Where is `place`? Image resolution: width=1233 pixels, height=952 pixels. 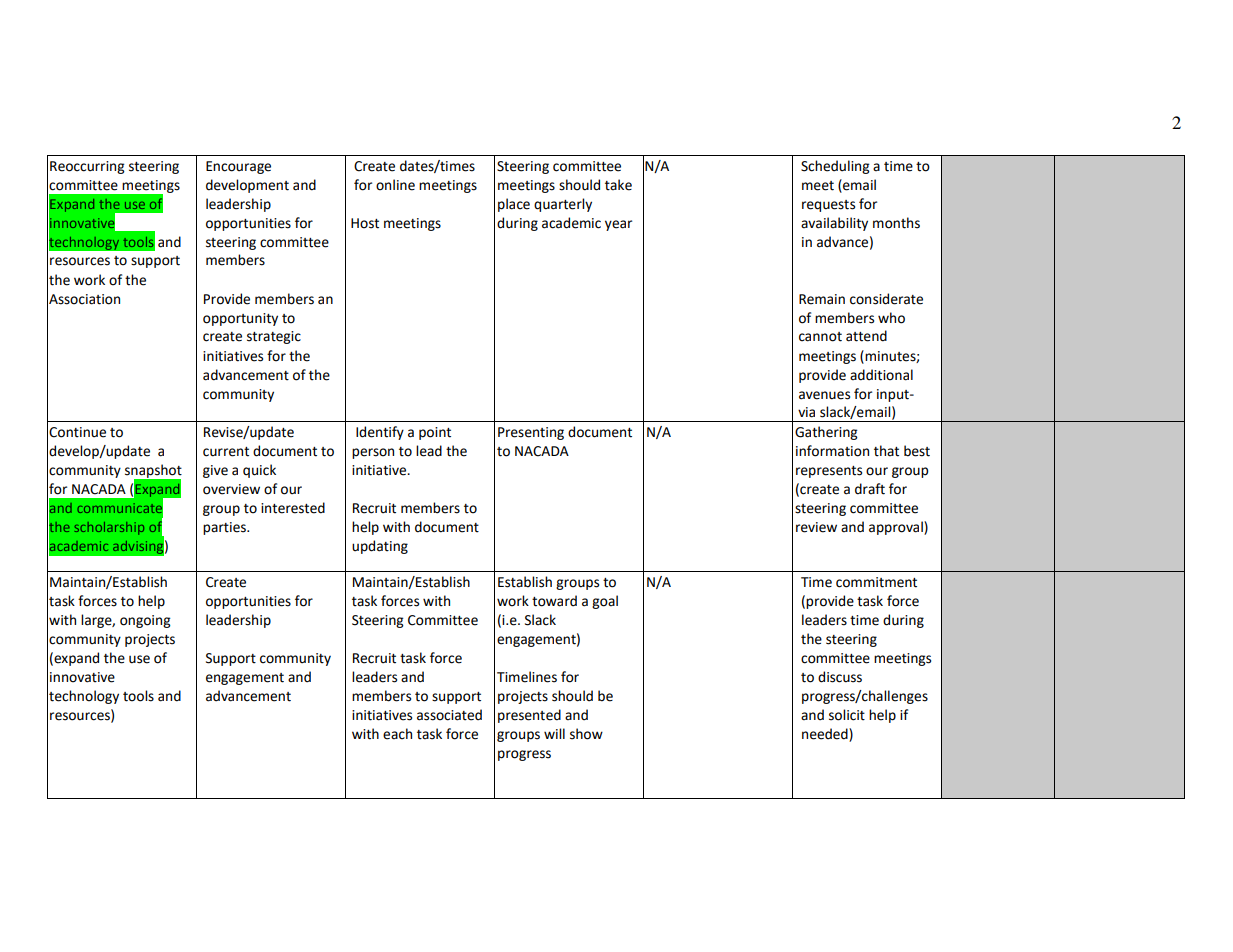 place is located at coordinates (514, 205).
